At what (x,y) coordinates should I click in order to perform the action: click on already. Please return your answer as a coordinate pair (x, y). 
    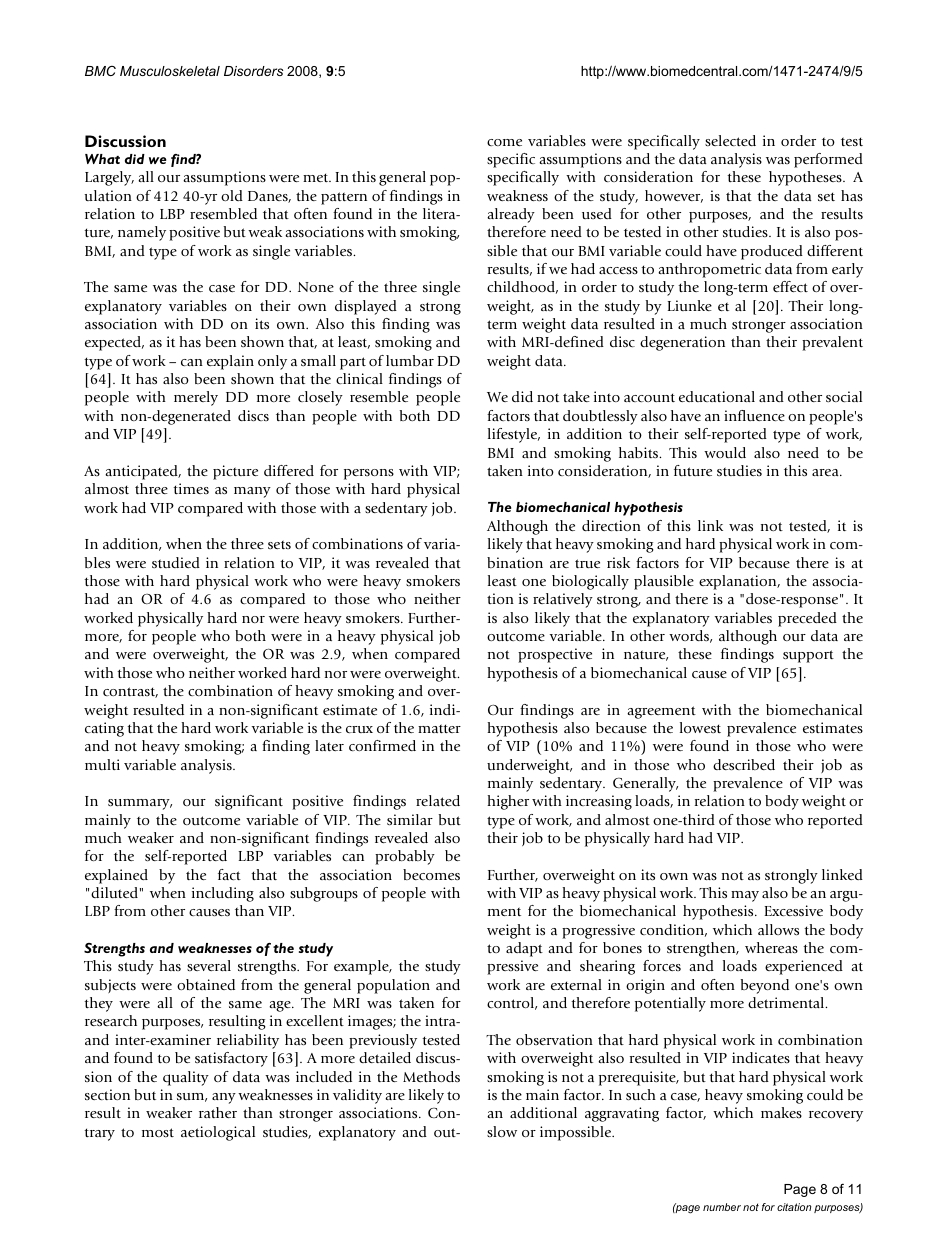
    Looking at the image, I should click on (511, 215).
